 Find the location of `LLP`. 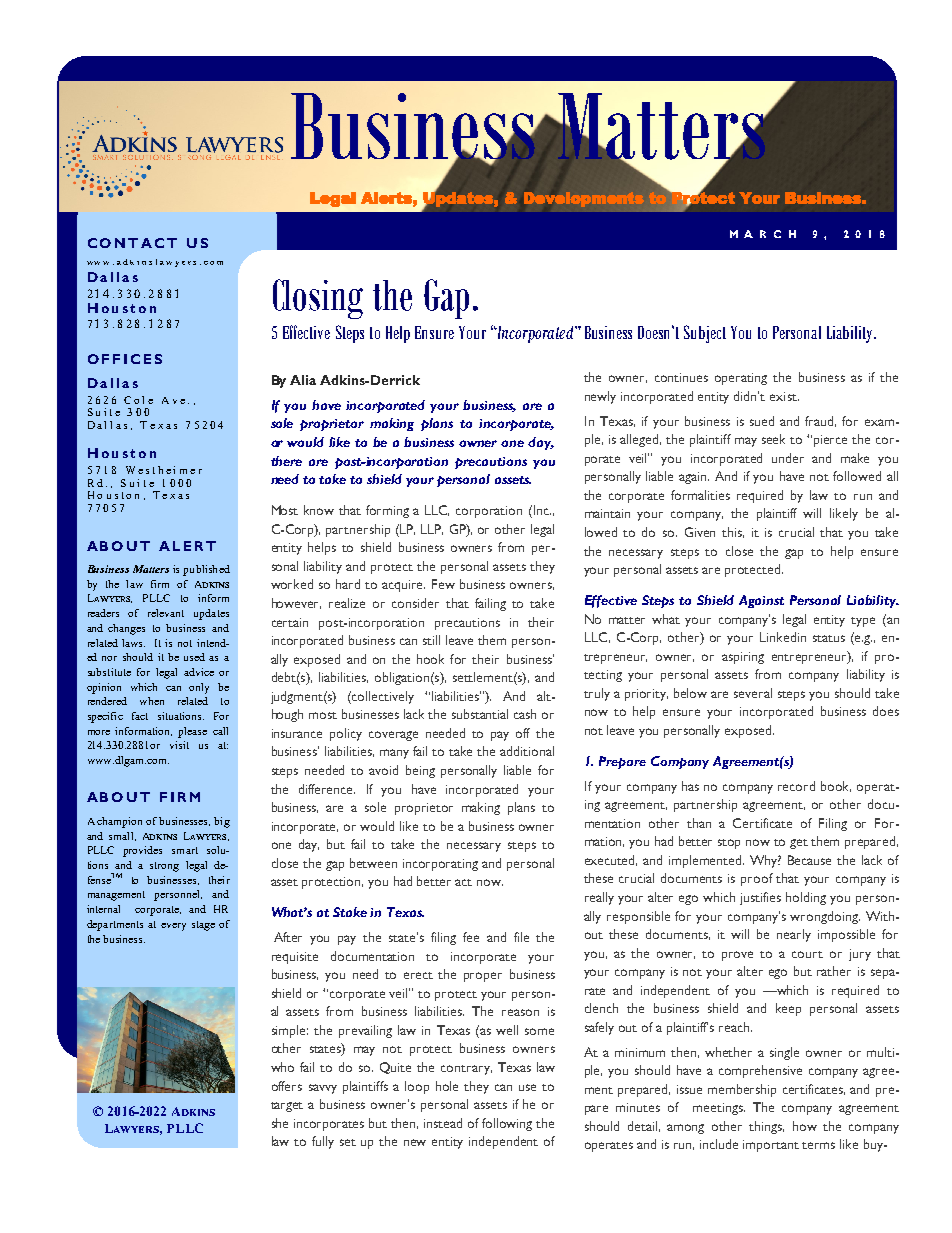

LLP is located at coordinates (432, 529).
